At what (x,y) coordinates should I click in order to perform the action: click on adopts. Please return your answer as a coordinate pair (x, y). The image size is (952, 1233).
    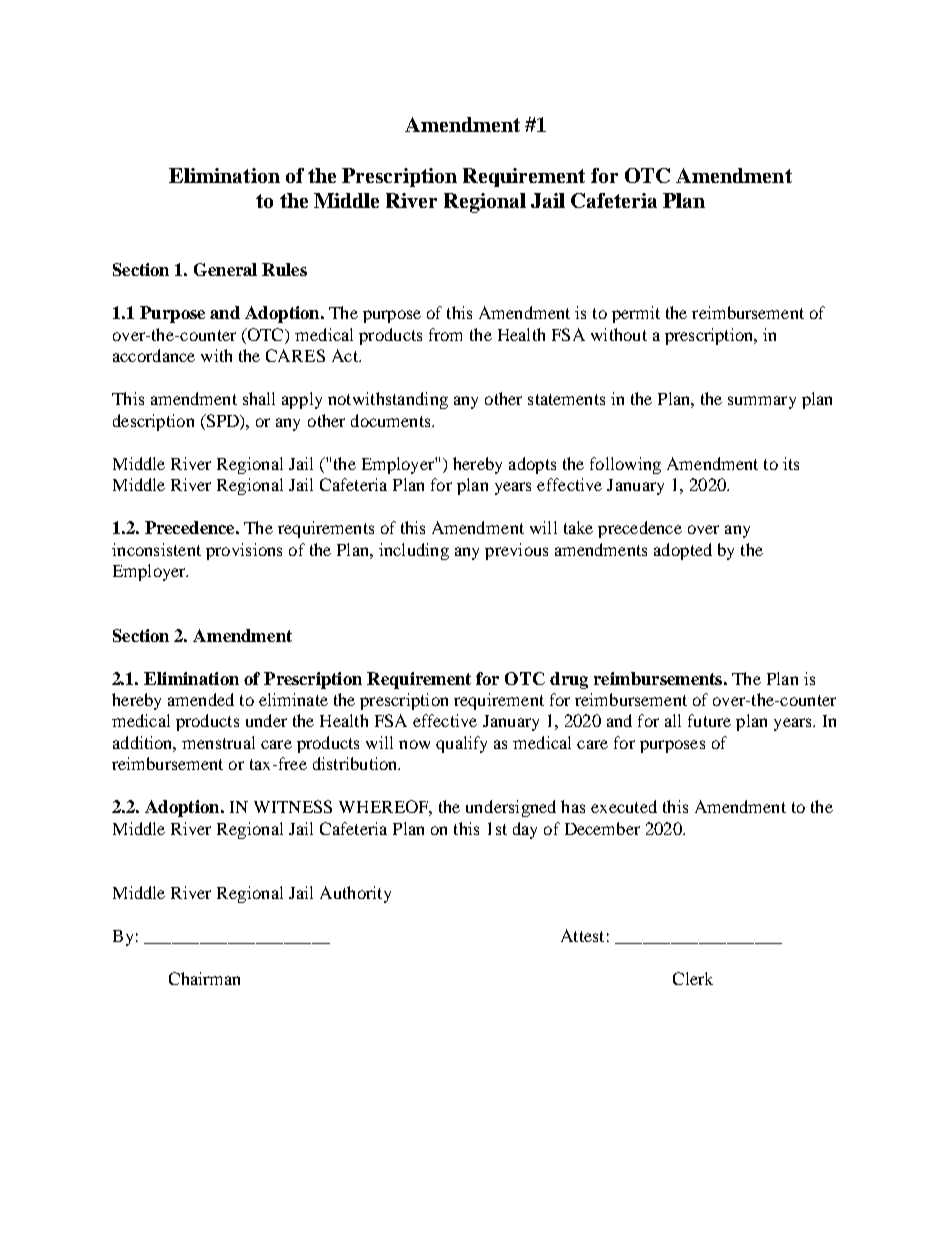
    Looking at the image, I should click on (532, 465).
